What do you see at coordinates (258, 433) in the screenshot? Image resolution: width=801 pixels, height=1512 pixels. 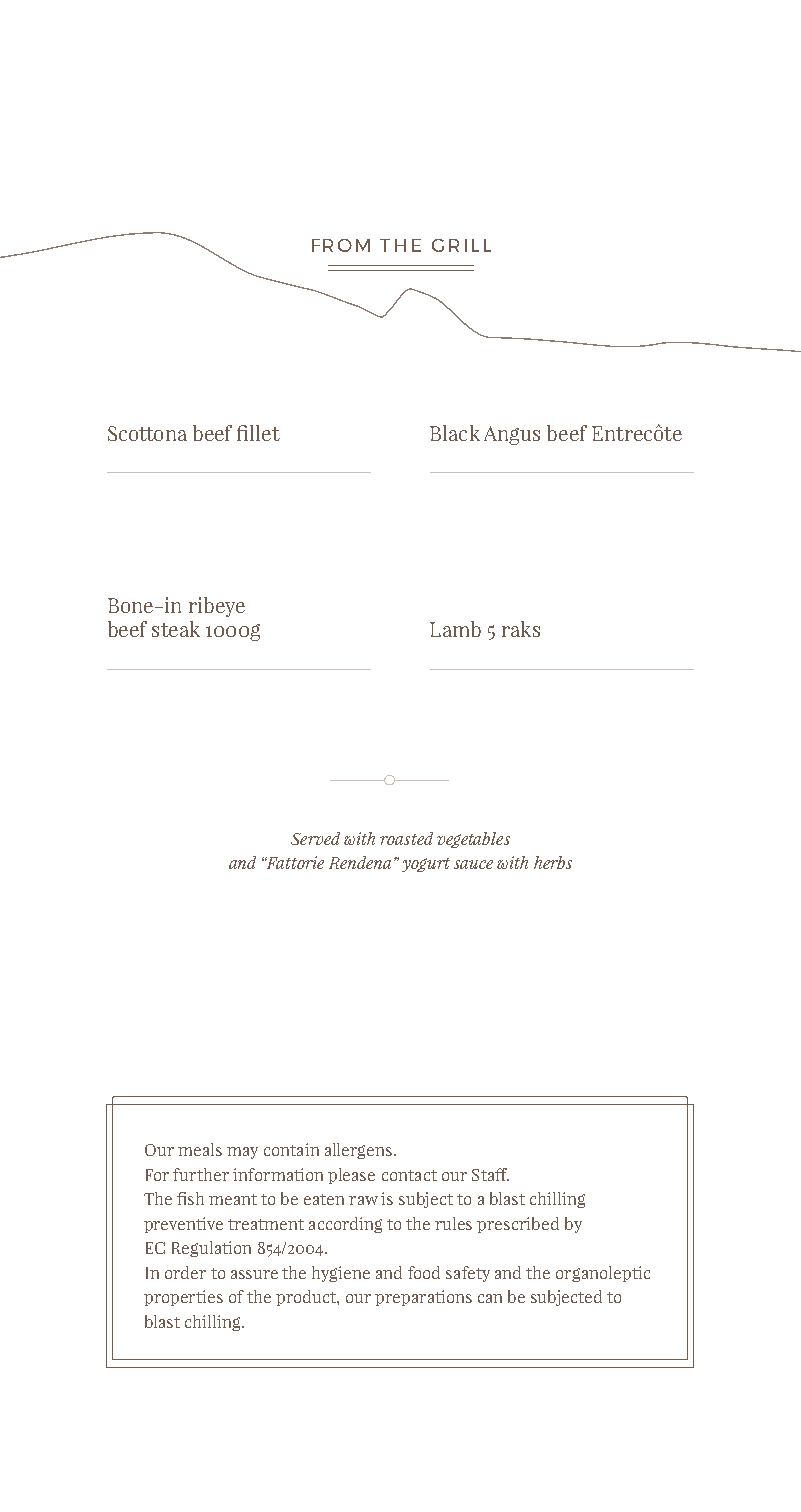 I see `fillet` at bounding box center [258, 433].
